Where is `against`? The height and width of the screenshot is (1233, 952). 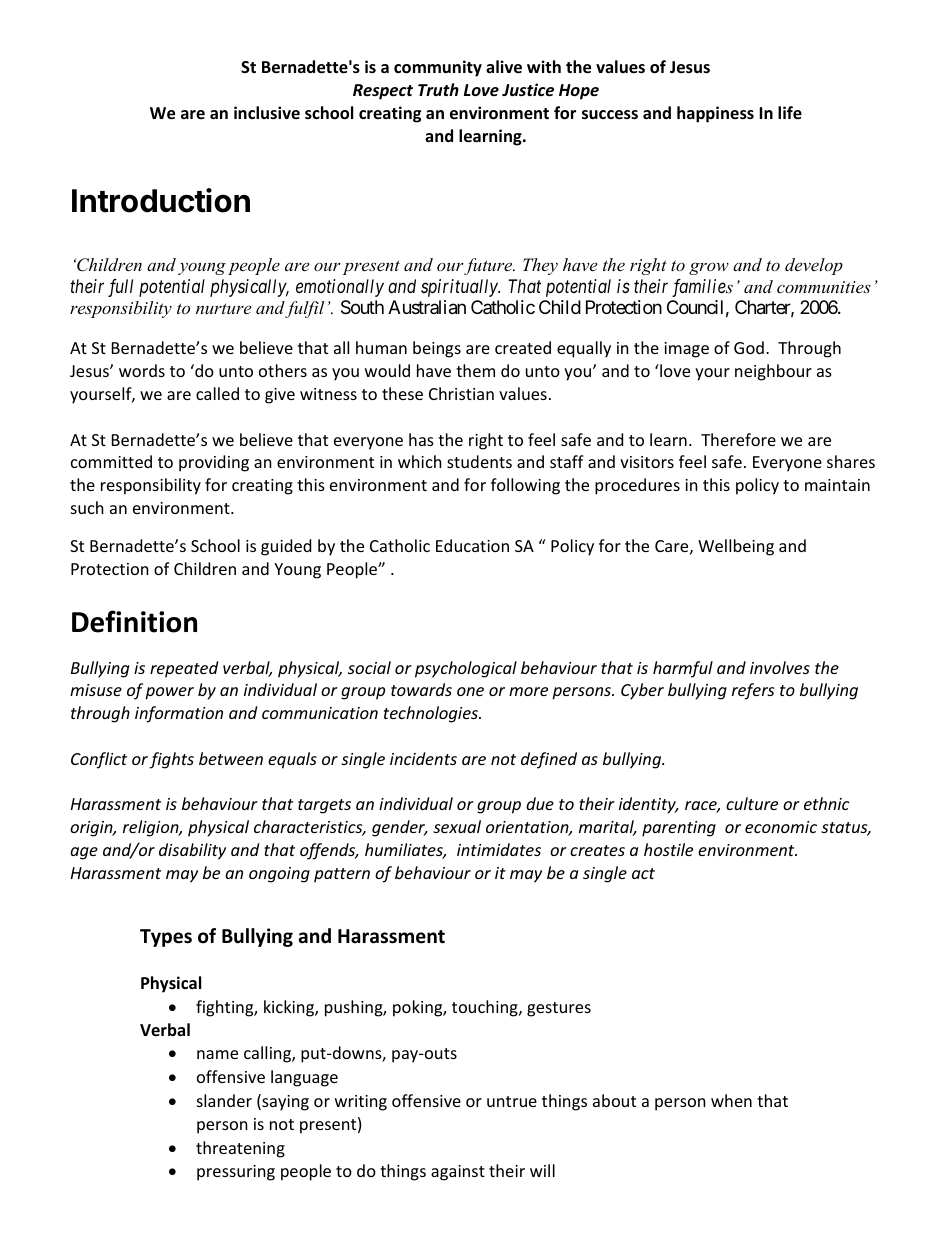 against is located at coordinates (458, 1173).
